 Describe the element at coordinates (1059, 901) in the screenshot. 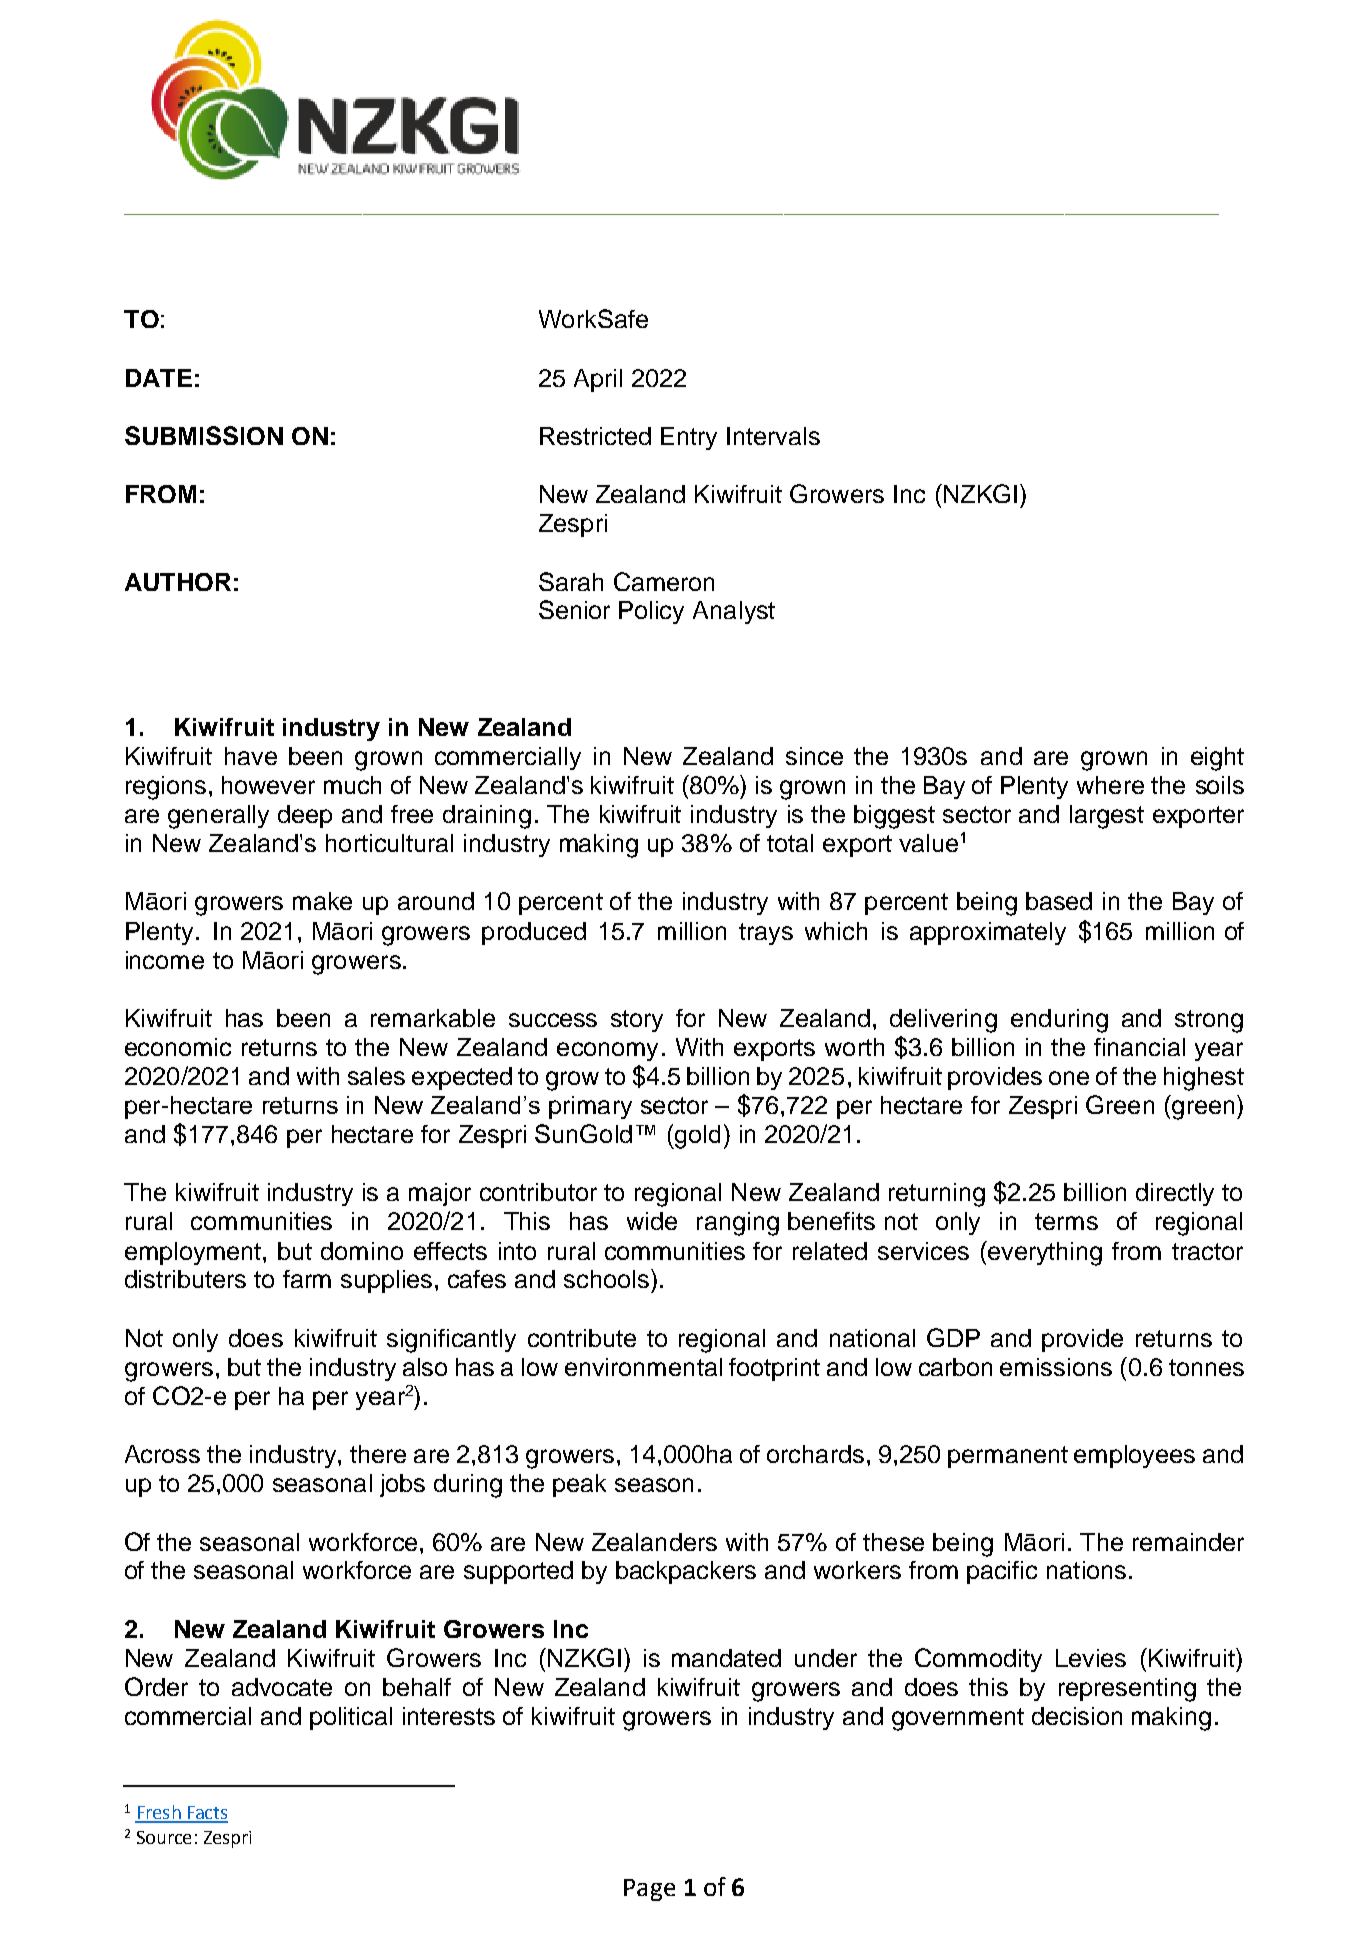

I see `based` at that location.
